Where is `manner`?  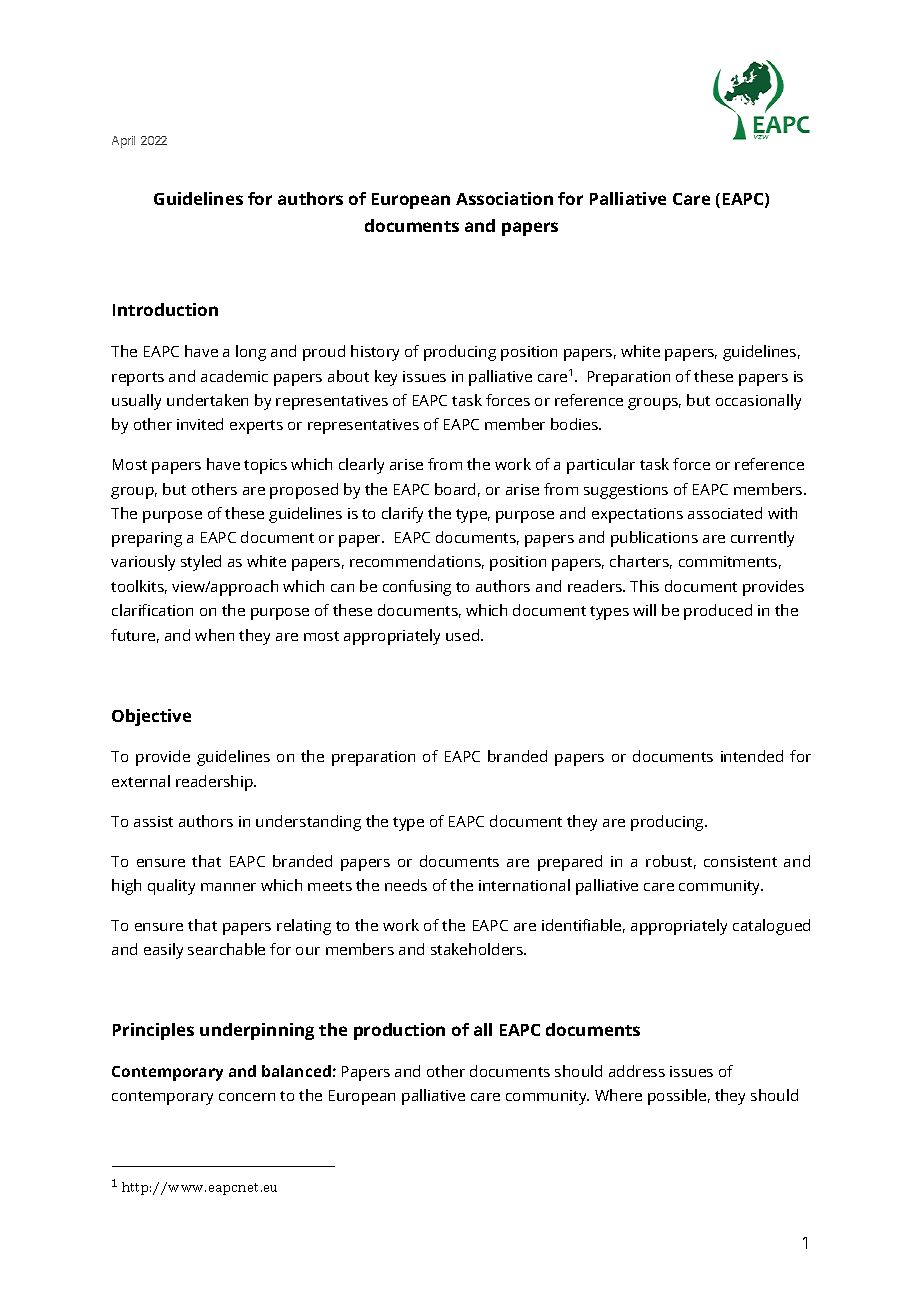
manner is located at coordinates (228, 887).
